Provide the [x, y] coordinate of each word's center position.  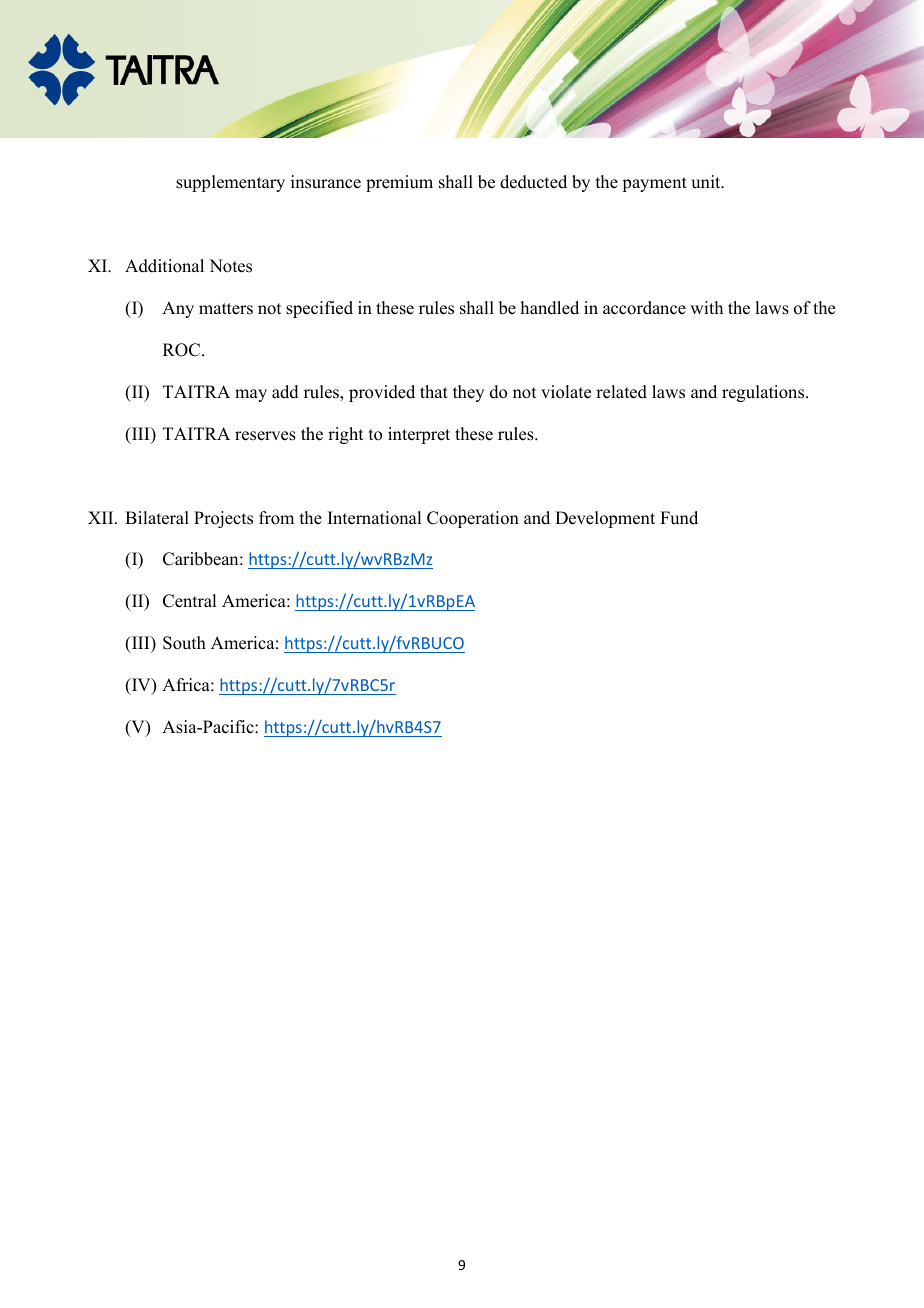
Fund [679, 518]
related [621, 392]
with [706, 307]
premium [399, 183]
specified [319, 309]
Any [178, 309]
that [434, 391]
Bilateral [157, 518]
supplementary [230, 183]
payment [654, 184]
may [251, 395]
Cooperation [473, 519]
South [184, 643]
